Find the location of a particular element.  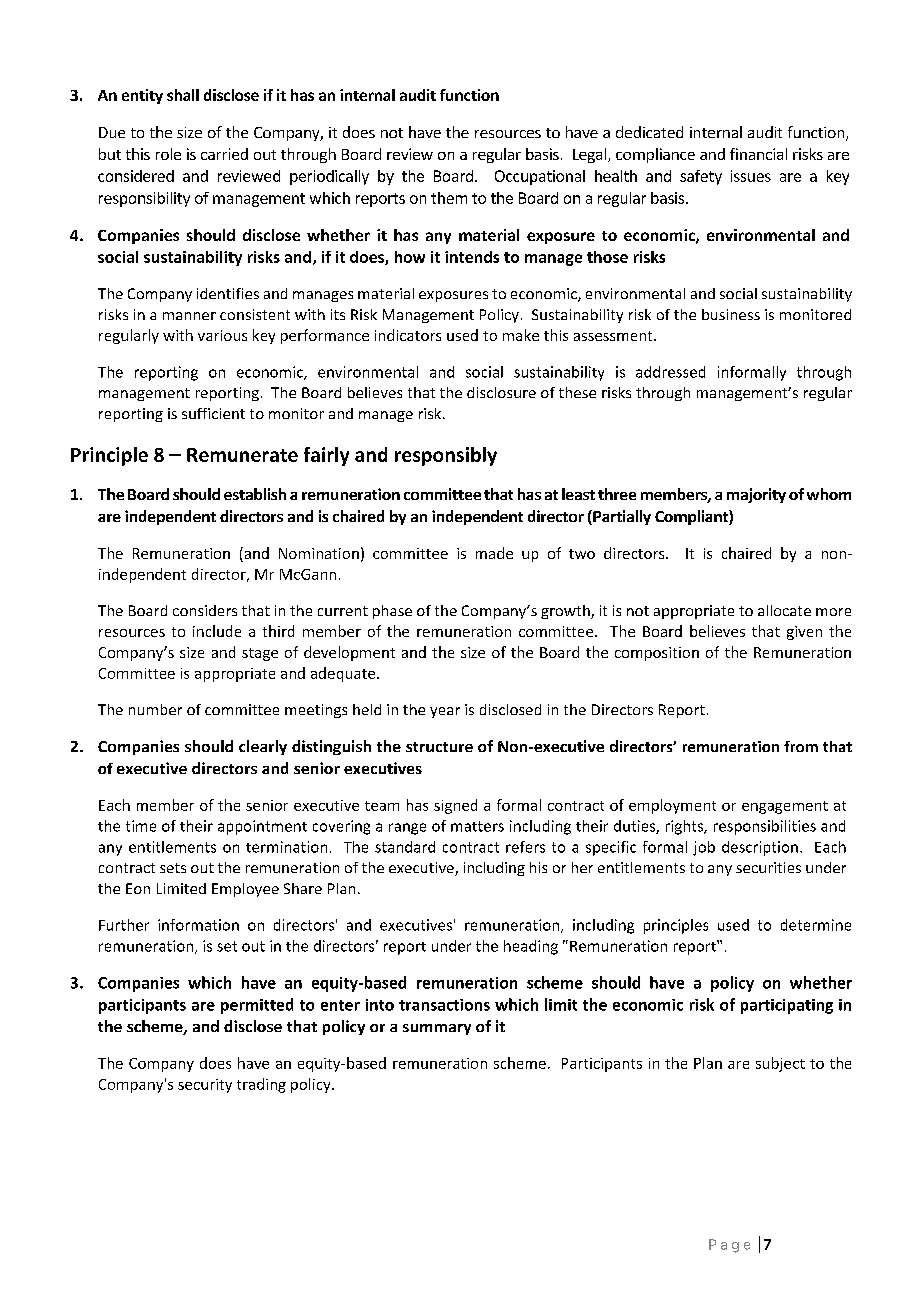

financial is located at coordinates (758, 154).
